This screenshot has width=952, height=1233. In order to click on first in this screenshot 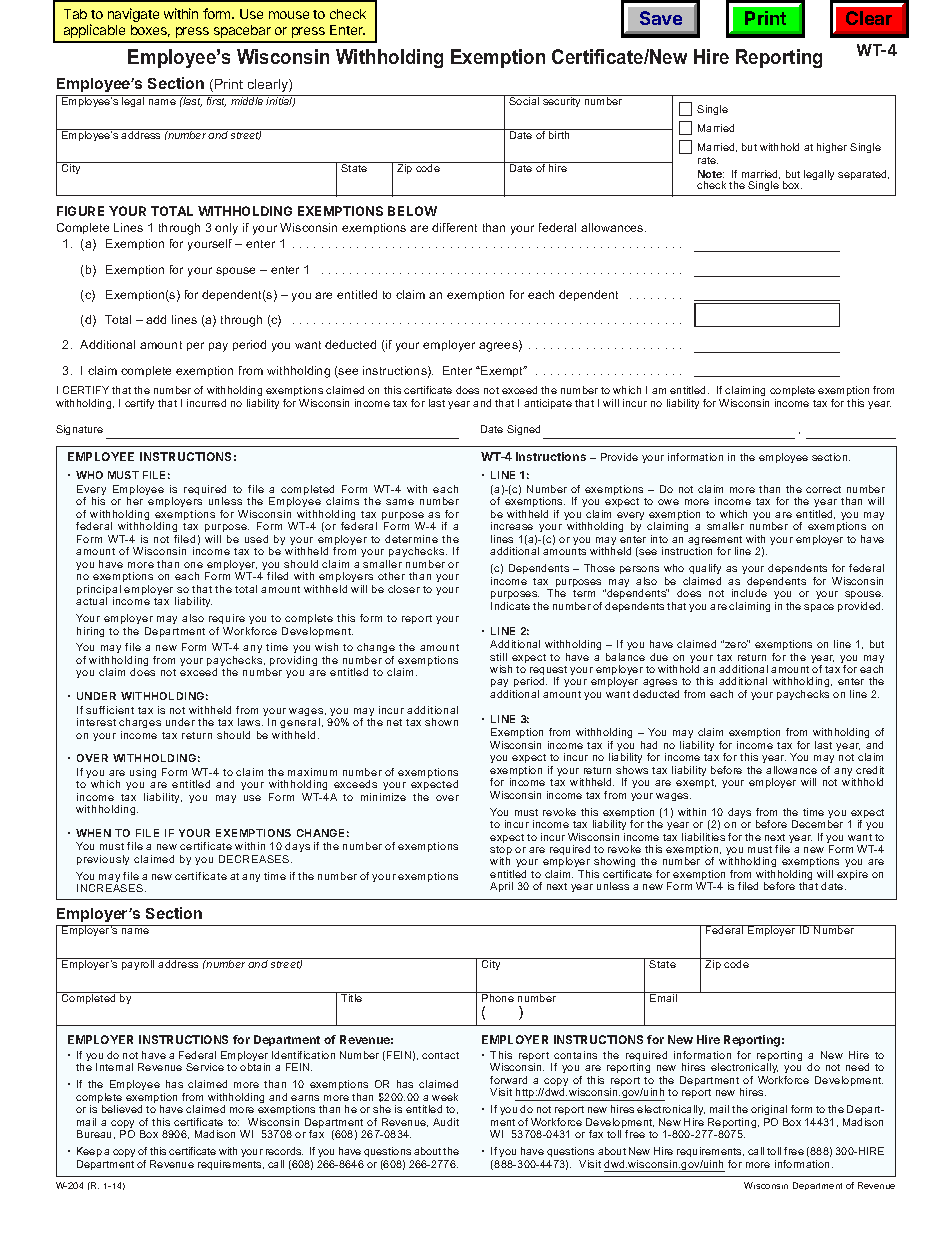, I will do `click(216, 101)`.
